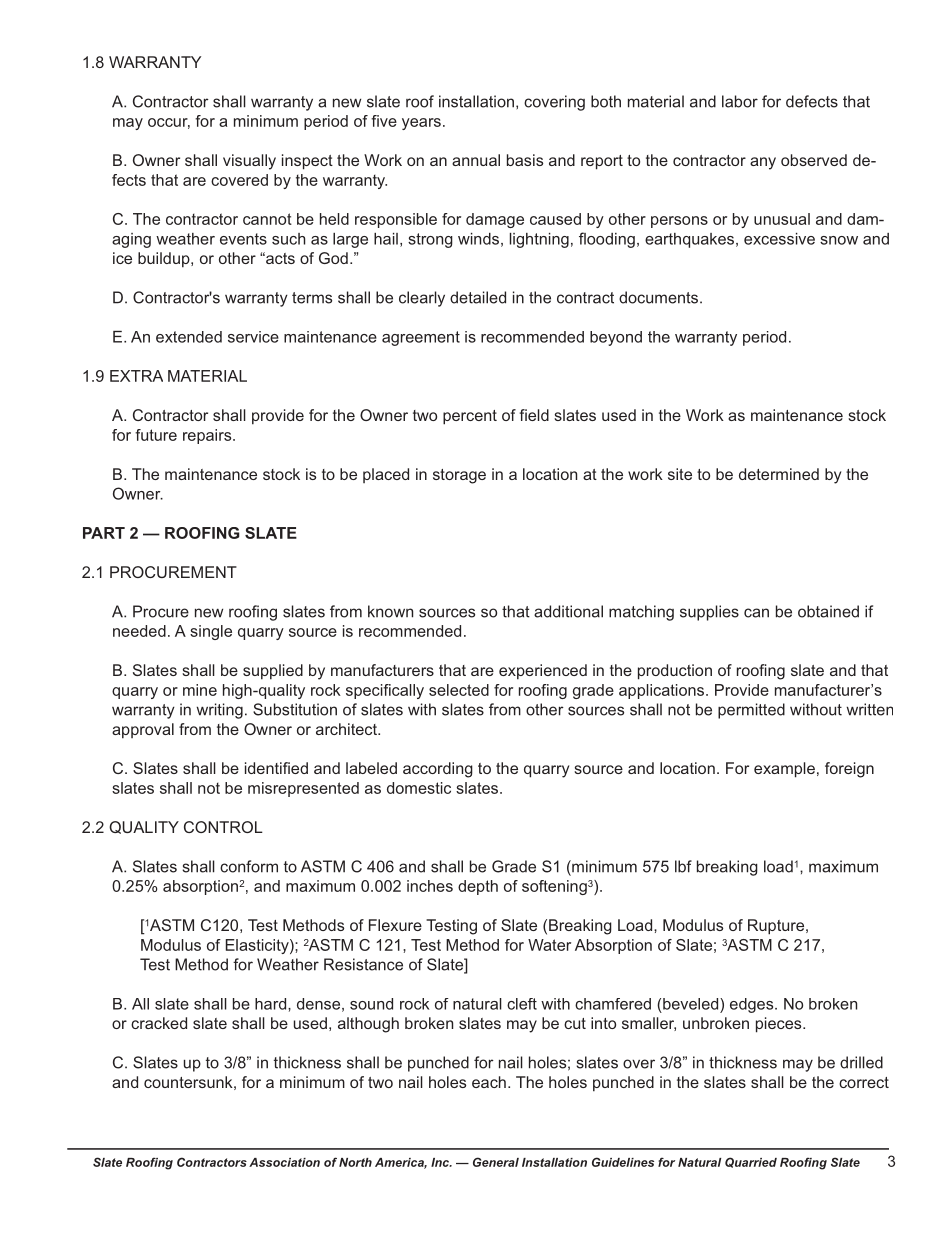 This document has height=1233, width=952. I want to click on visually, so click(249, 162).
